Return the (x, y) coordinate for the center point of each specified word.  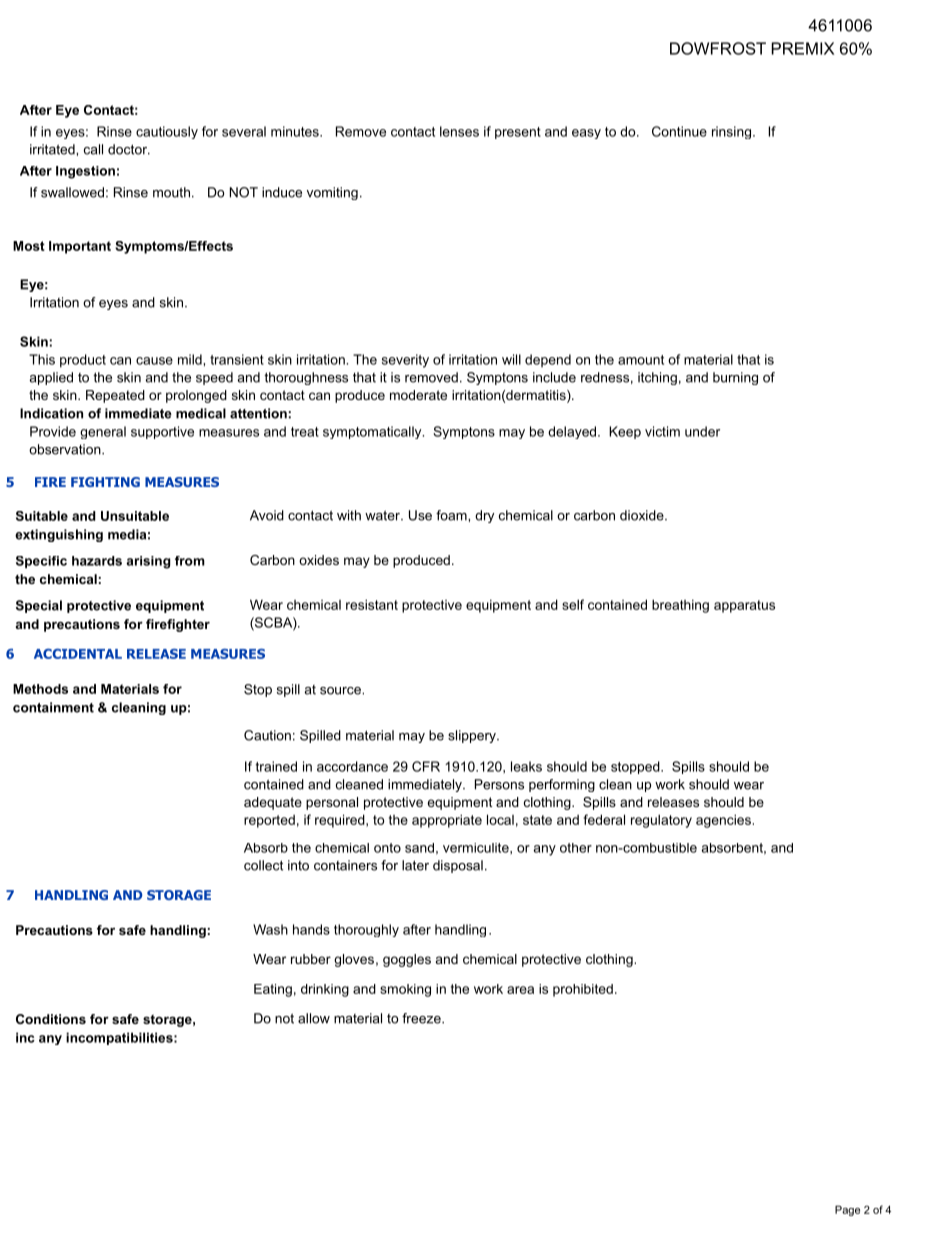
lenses (459, 131)
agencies (723, 821)
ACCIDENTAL (78, 653)
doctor (128, 149)
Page (847, 1210)
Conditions (51, 1019)
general (103, 432)
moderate (418, 395)
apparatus (744, 606)
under (702, 431)
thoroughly (366, 930)
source (341, 691)
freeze (422, 1018)
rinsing (731, 132)
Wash (270, 929)
